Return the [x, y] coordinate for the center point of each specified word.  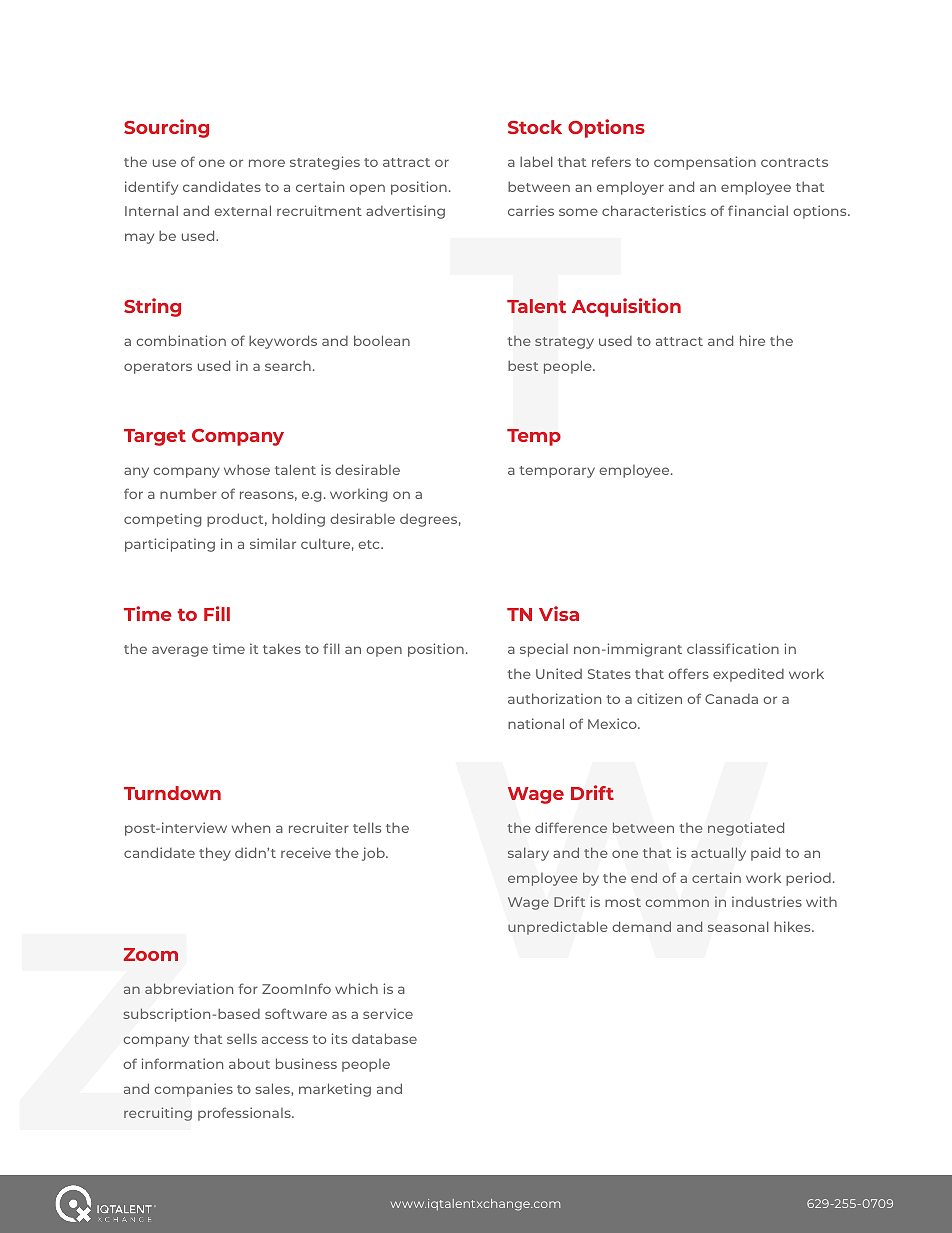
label [536, 161]
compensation [705, 163]
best [523, 366]
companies [193, 1090]
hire [752, 340]
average [180, 651]
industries [767, 901]
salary [528, 854]
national [536, 723]
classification [733, 648]
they [215, 854]
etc [370, 544]
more [267, 163]
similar [273, 543]
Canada [731, 699]
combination [181, 340]
